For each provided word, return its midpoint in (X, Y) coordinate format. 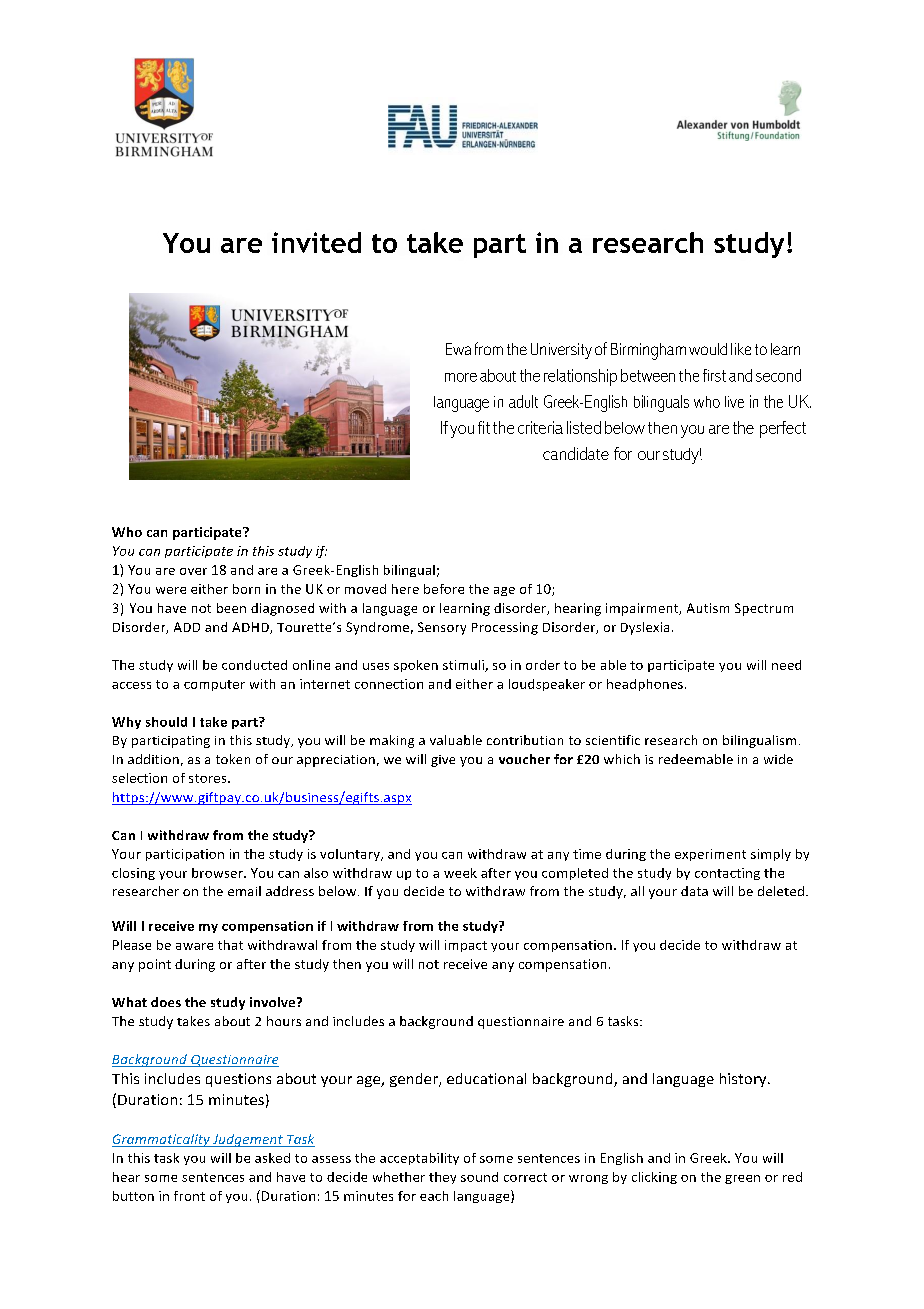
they (442, 1178)
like (741, 349)
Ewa (458, 349)
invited (316, 242)
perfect (783, 429)
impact (466, 946)
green (742, 1179)
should (166, 722)
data (694, 891)
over (193, 571)
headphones (645, 685)
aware (194, 946)
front (189, 1196)
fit (484, 427)
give (443, 761)
